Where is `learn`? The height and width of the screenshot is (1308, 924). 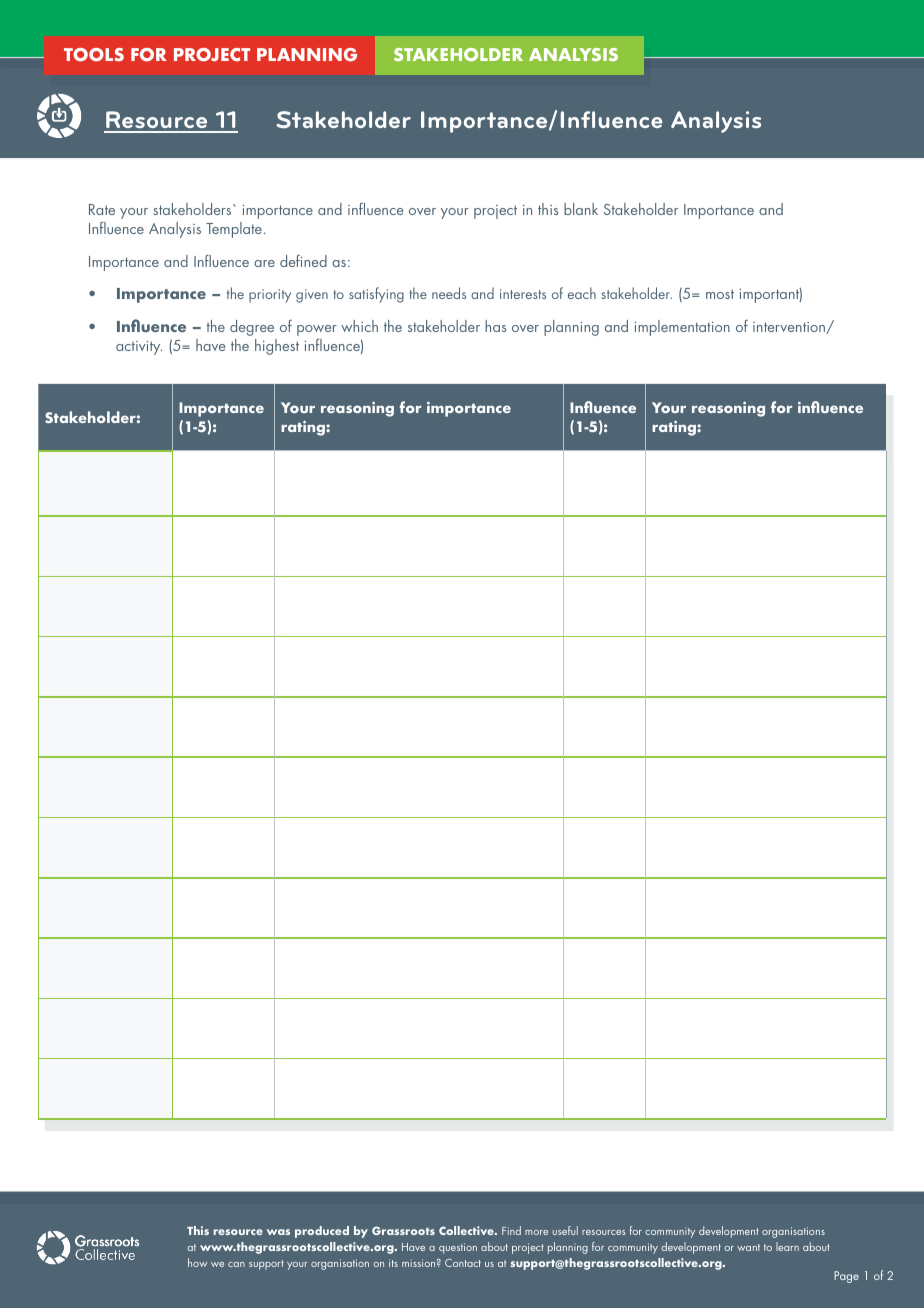
learn is located at coordinates (787, 1246).
